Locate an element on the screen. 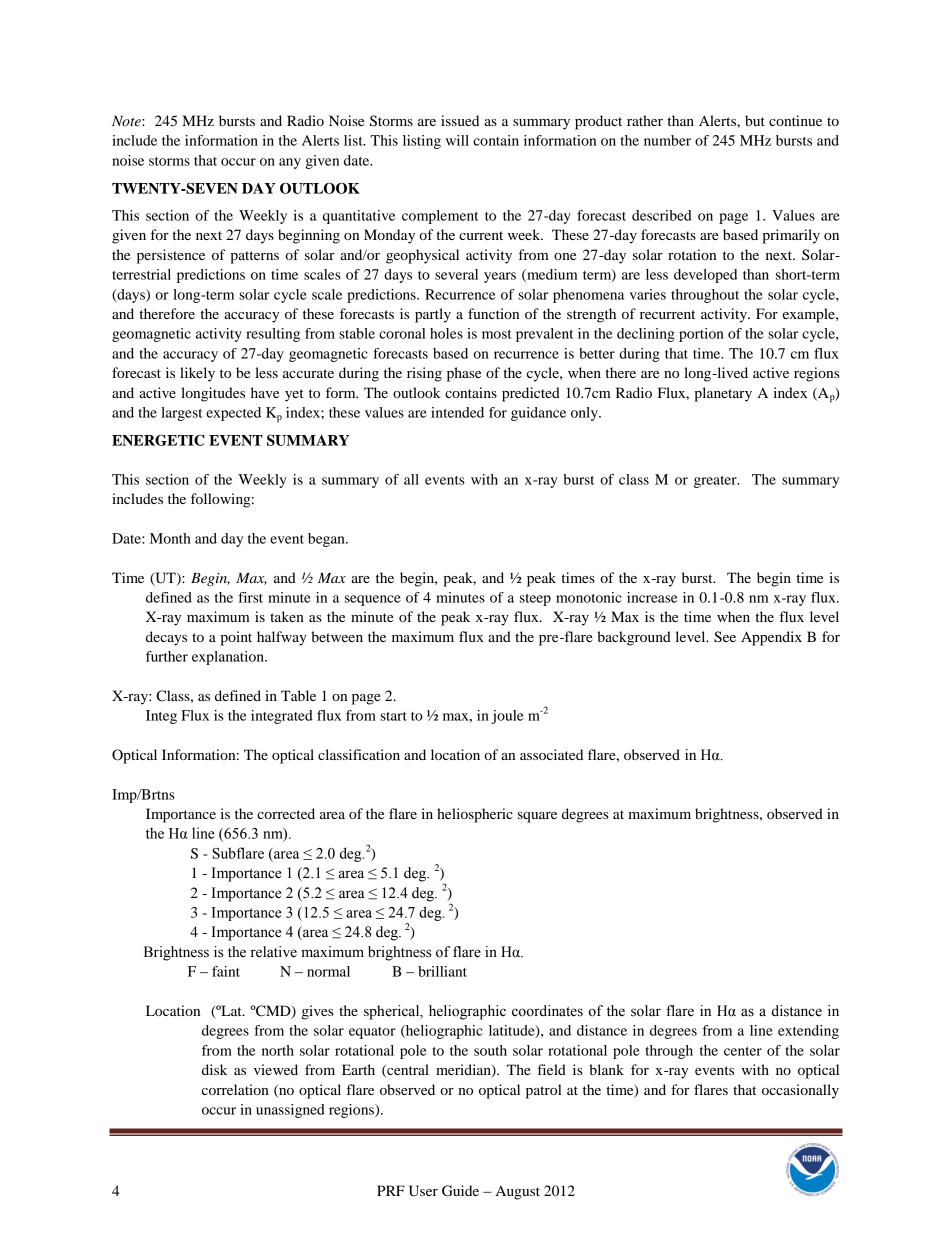 The image size is (952, 1233). Guide is located at coordinates (460, 1191).
